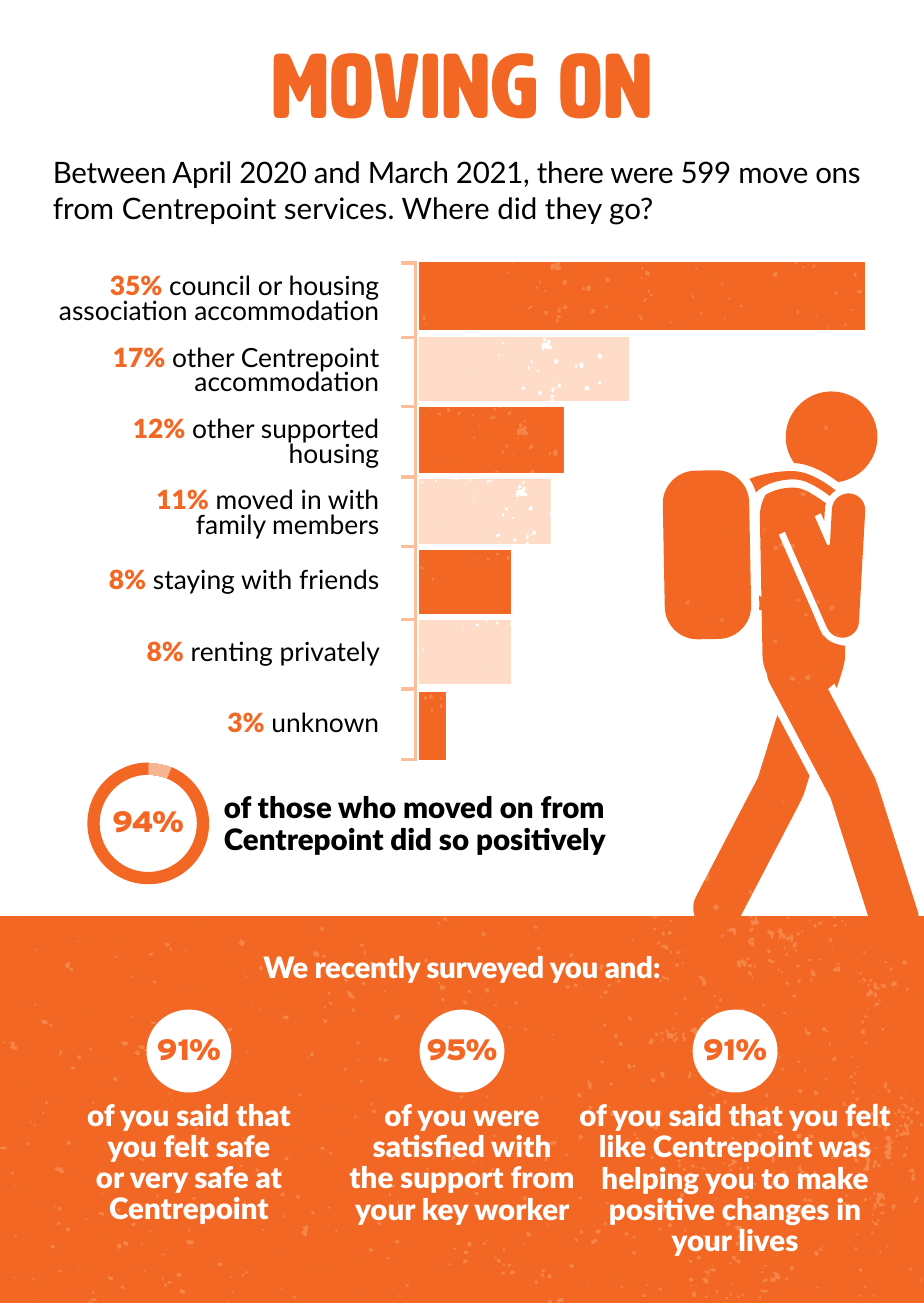  What do you see at coordinates (159, 1182) in the page?
I see `very` at bounding box center [159, 1182].
